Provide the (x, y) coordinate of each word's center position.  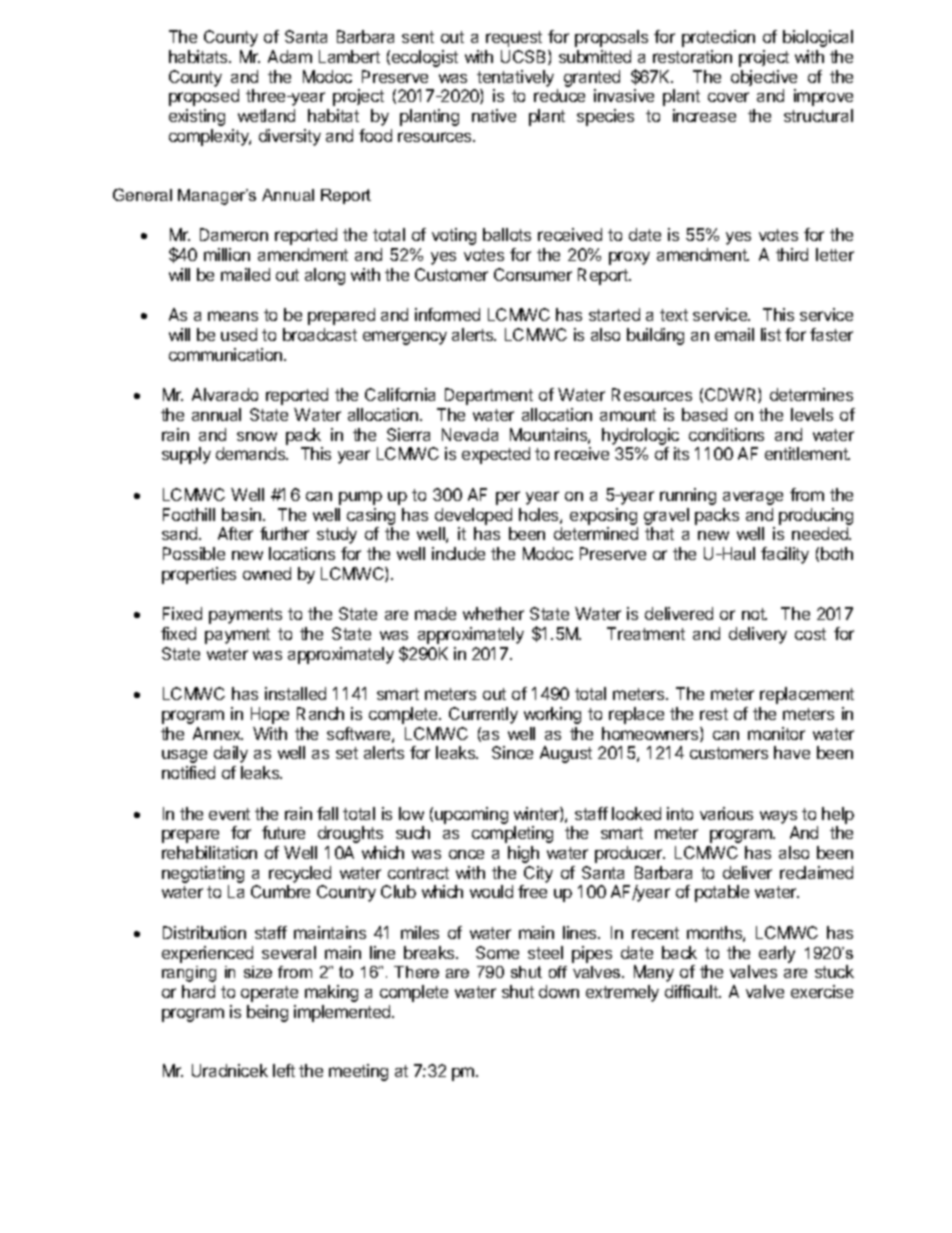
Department (489, 396)
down (559, 991)
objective (764, 78)
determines (811, 394)
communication (227, 354)
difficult (692, 991)
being (267, 1013)
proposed (204, 97)
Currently (483, 715)
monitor (776, 733)
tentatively (515, 78)
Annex (218, 733)
